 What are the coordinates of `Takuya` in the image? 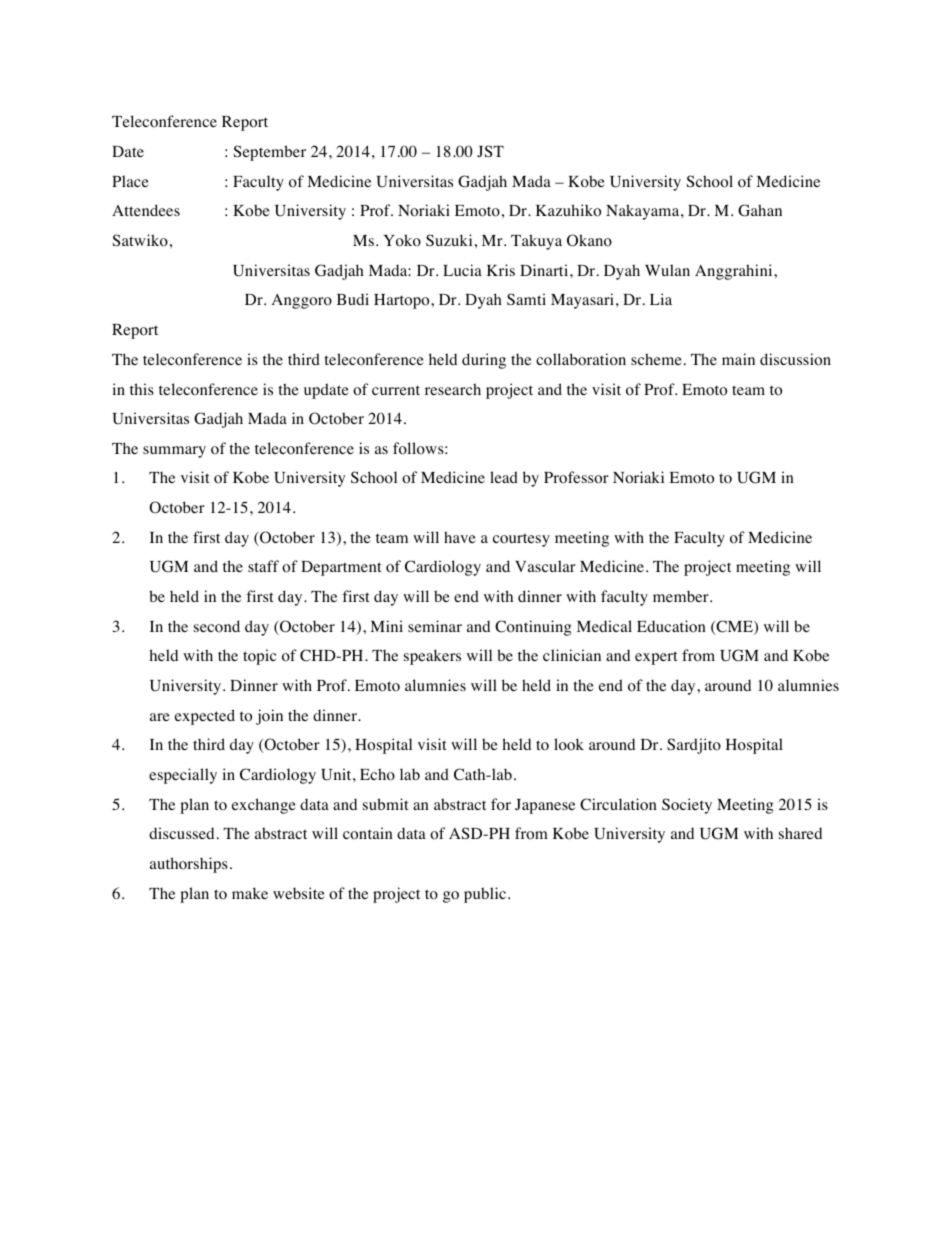 It's located at (536, 242).
